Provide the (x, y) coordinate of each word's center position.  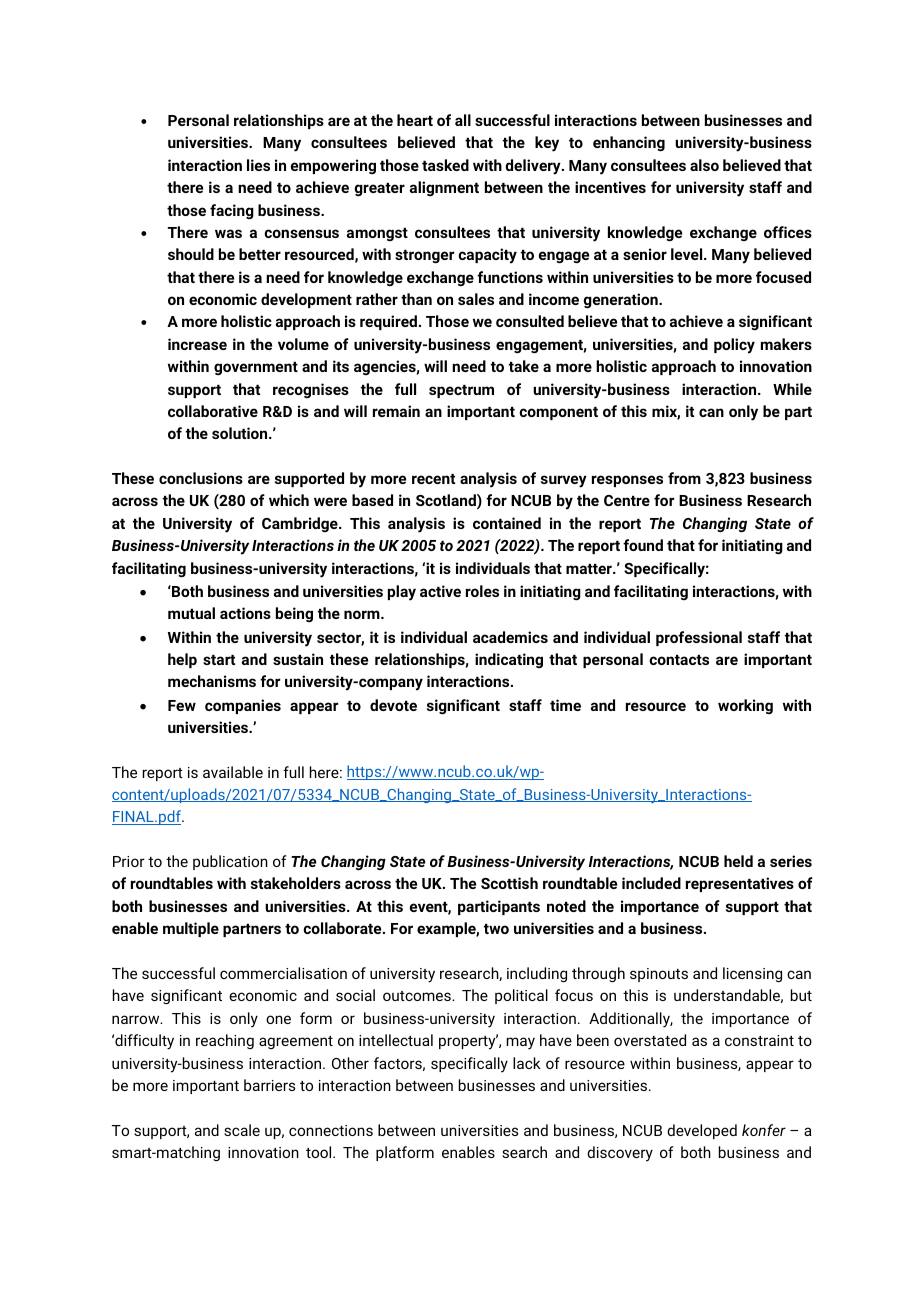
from (684, 478)
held (738, 861)
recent (433, 479)
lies (258, 165)
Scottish (509, 883)
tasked (445, 165)
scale (242, 1130)
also (704, 165)
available (233, 772)
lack (527, 1063)
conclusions (201, 478)
